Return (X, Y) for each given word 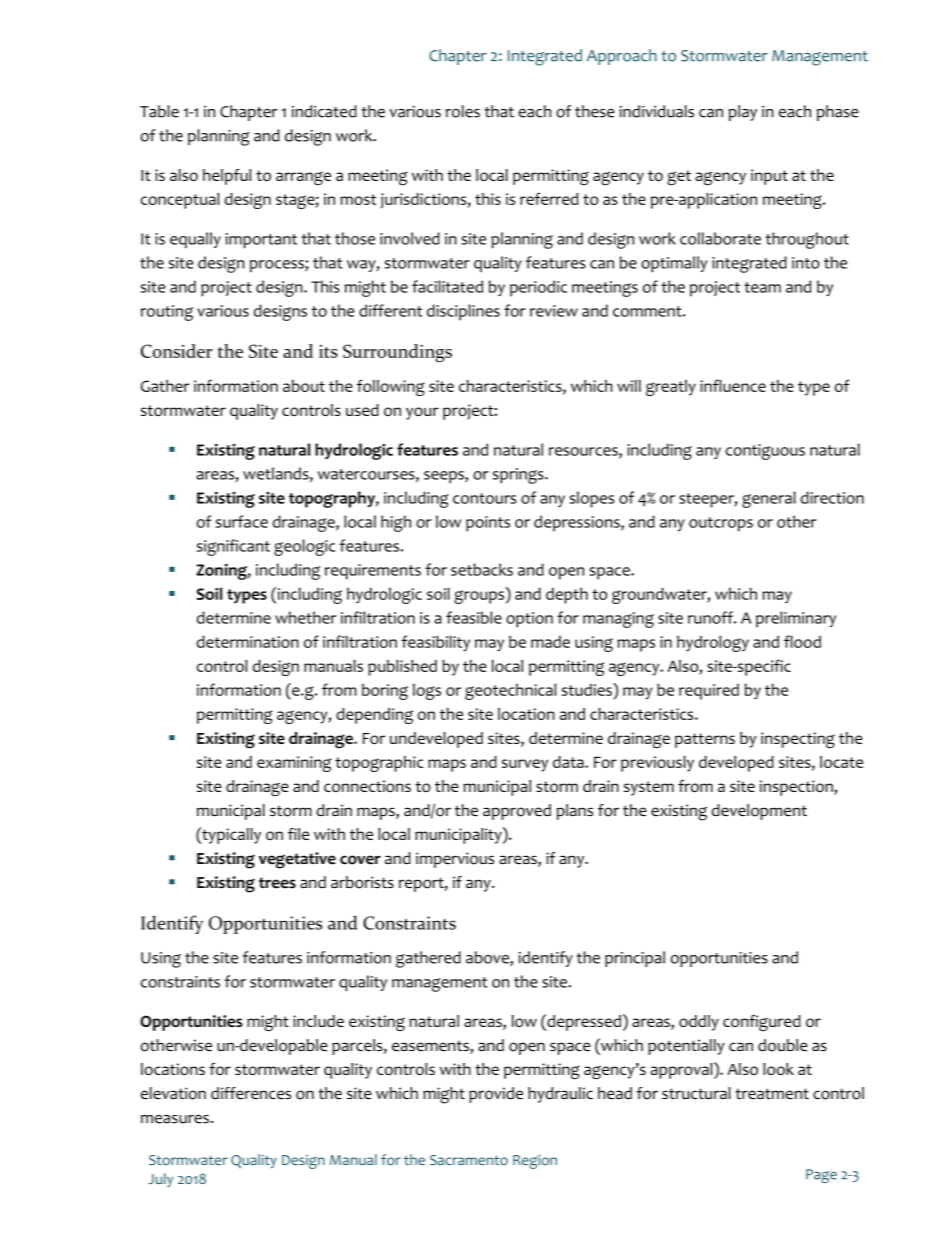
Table (159, 111)
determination (248, 641)
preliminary (796, 619)
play (742, 113)
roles (463, 111)
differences (251, 1093)
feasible (474, 617)
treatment (772, 1094)
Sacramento (469, 1160)
